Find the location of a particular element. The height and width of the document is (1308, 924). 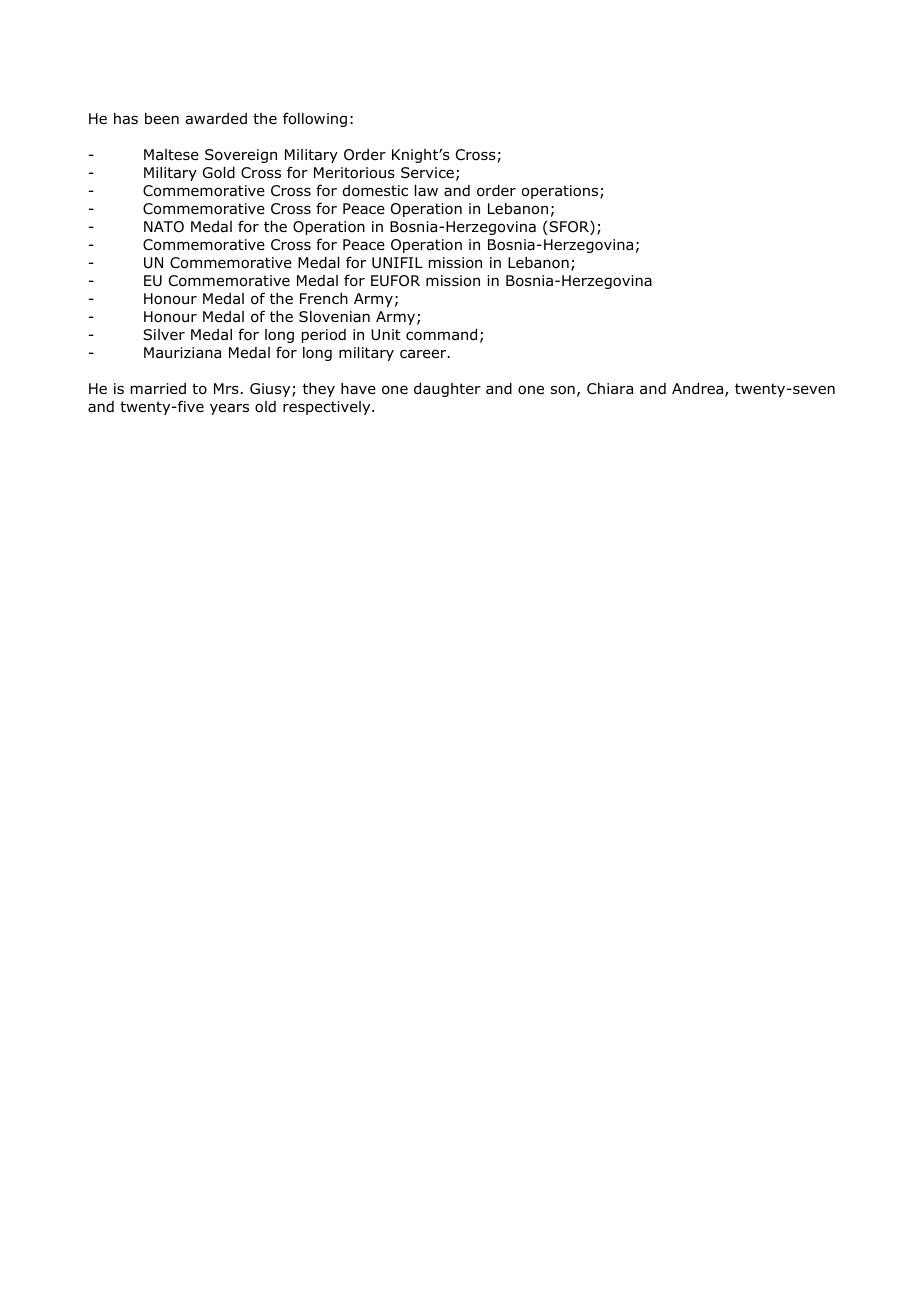

French is located at coordinates (324, 298).
